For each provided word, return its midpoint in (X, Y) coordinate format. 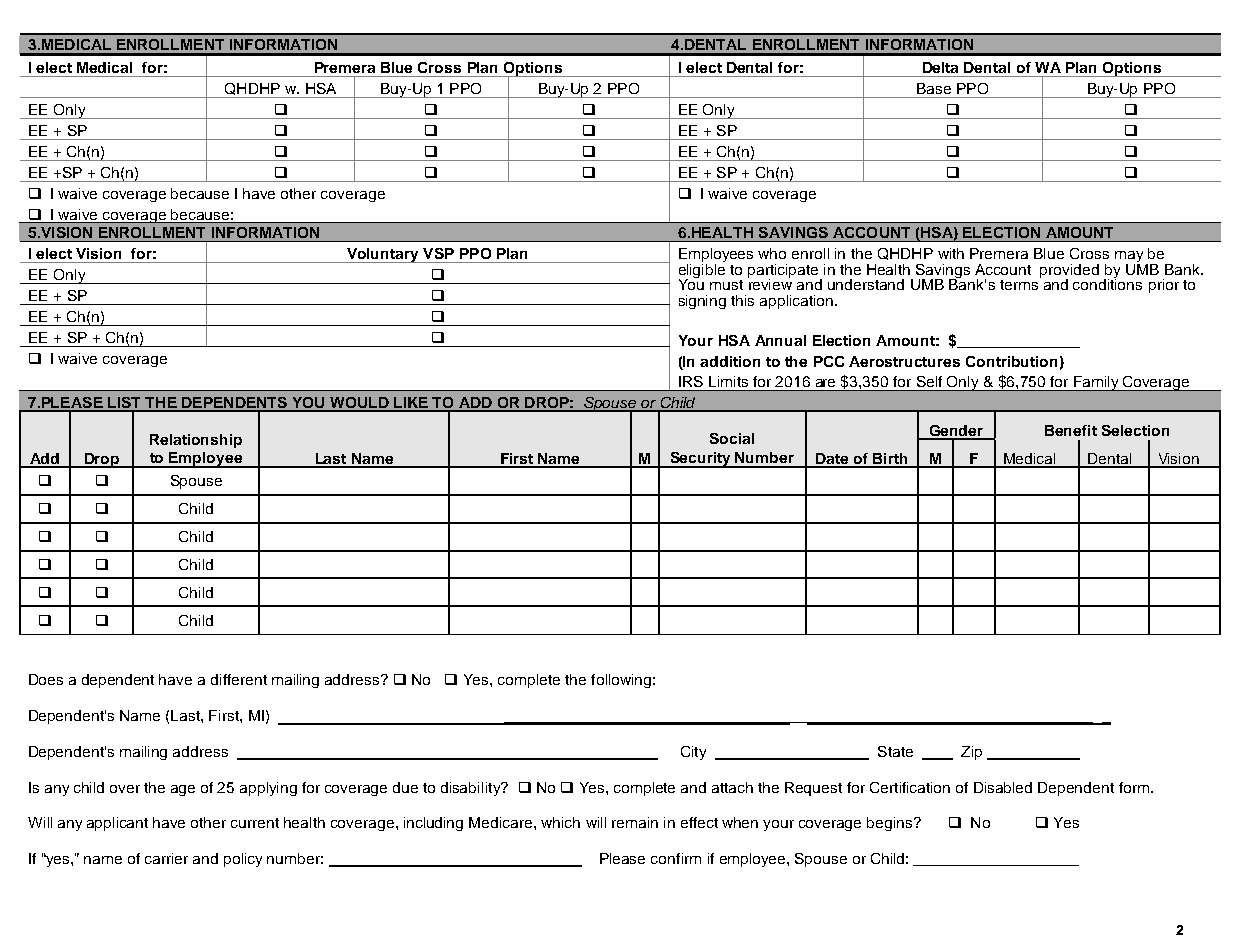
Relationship (196, 441)
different (239, 679)
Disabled (1003, 787)
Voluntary (383, 255)
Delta (940, 67)
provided (1069, 272)
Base (934, 88)
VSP (438, 253)
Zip (971, 753)
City (693, 753)
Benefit (1071, 430)
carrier (166, 858)
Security (700, 460)
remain (635, 822)
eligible (702, 271)
